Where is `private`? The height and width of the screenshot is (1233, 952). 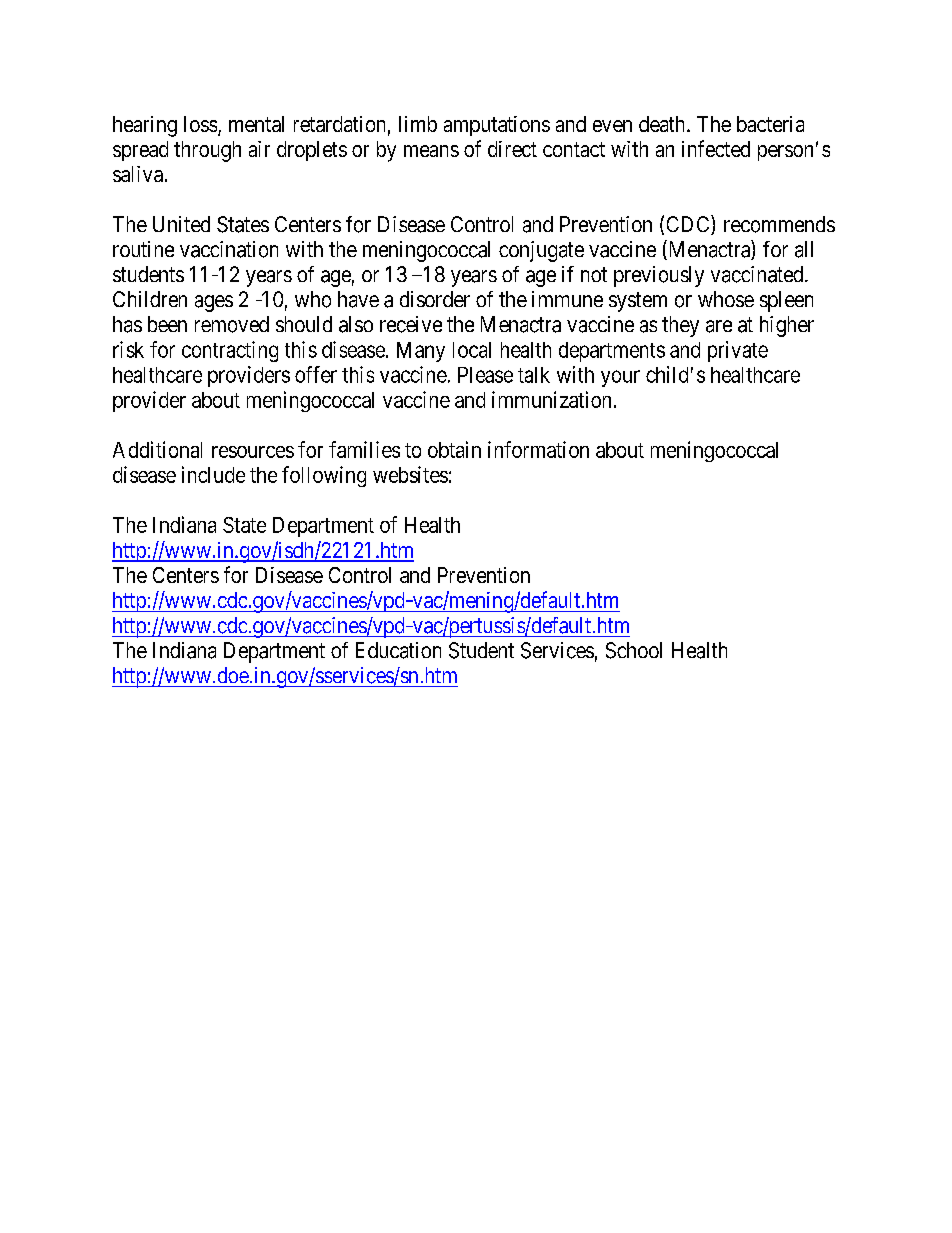
private is located at coordinates (738, 351).
